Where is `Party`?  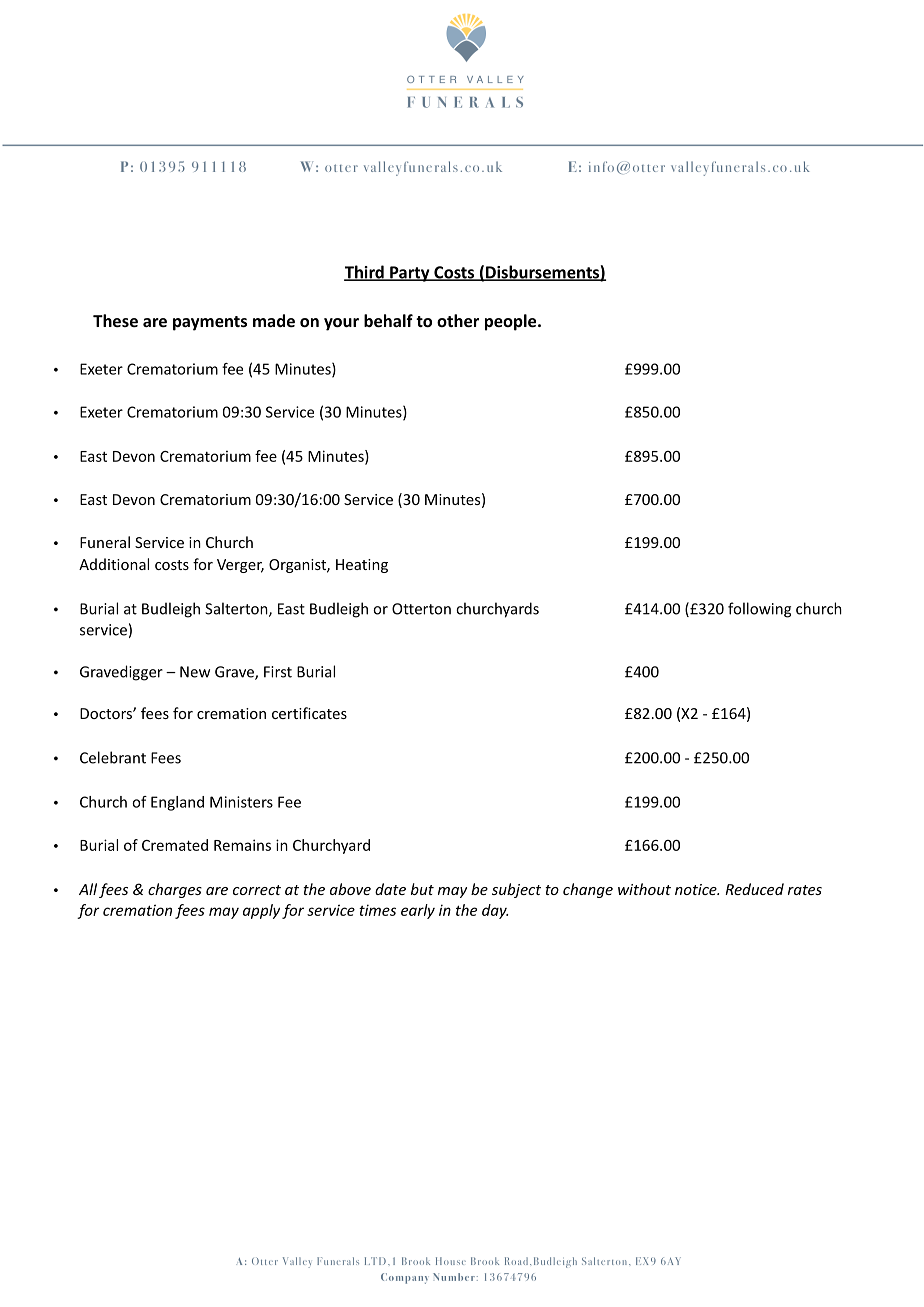 Party is located at coordinates (410, 274).
